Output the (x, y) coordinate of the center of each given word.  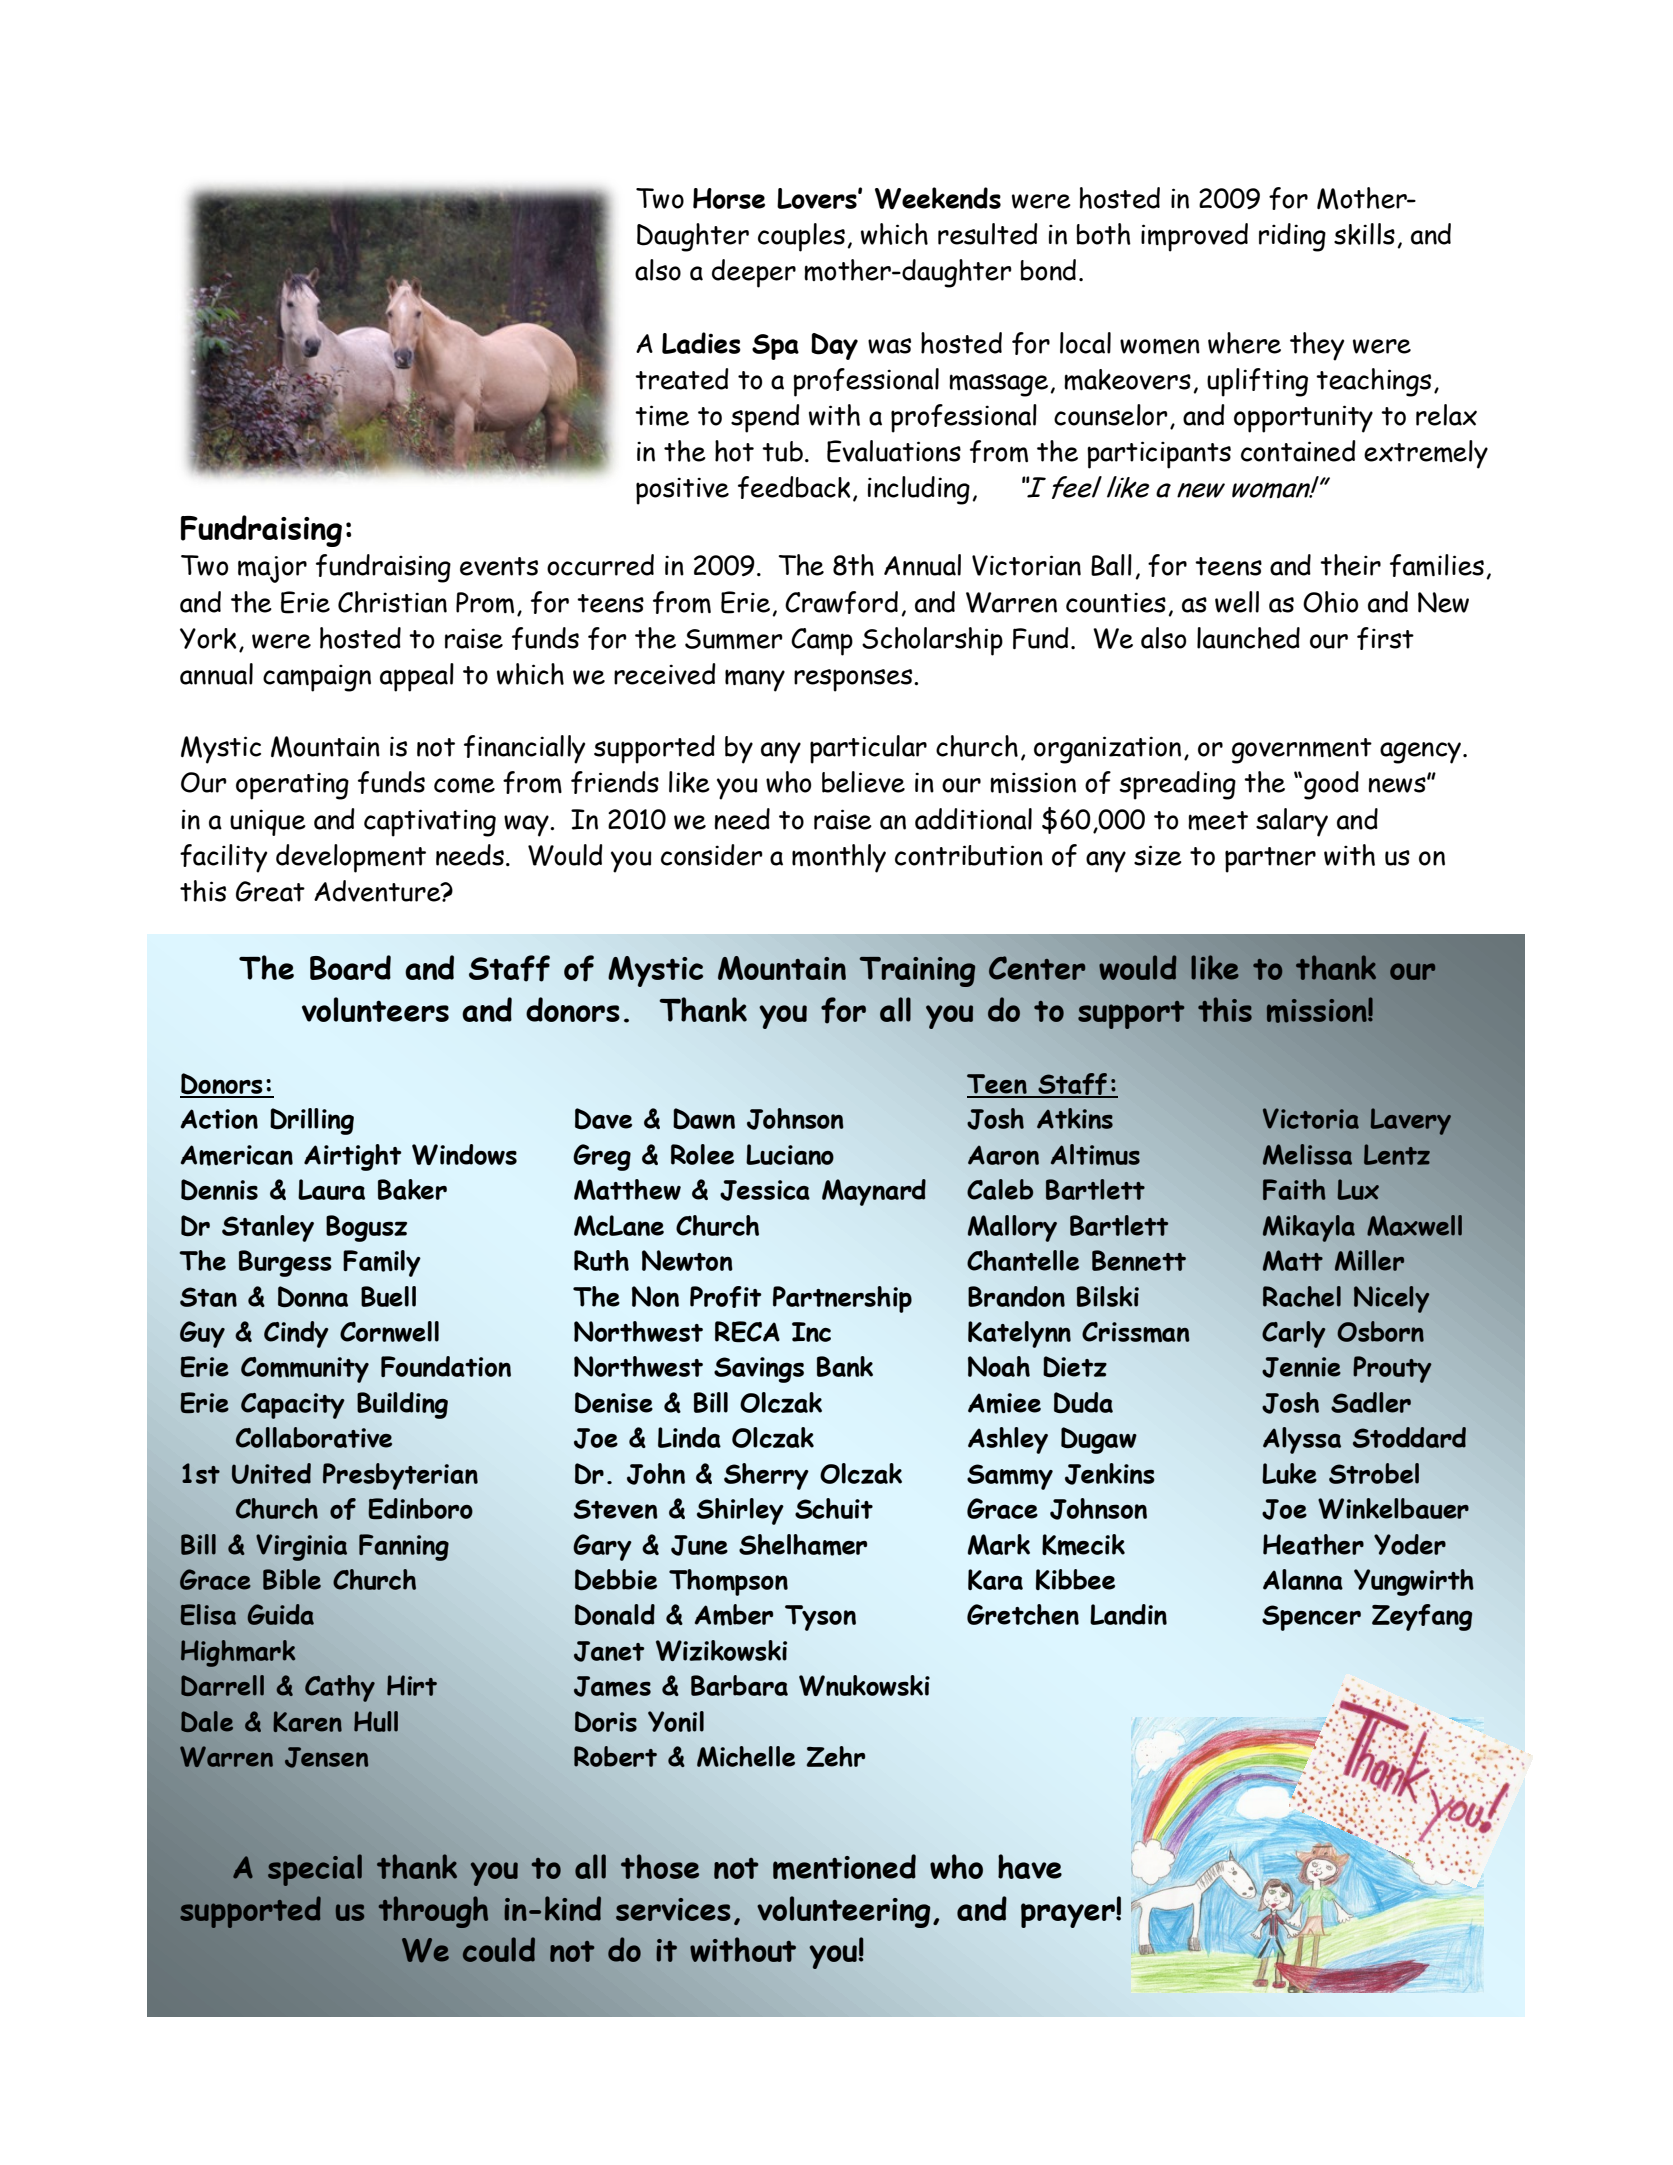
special (315, 1870)
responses (854, 680)
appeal (417, 677)
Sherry (766, 1476)
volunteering (843, 1912)
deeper (754, 273)
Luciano (790, 1154)
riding (1292, 237)
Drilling (312, 1121)
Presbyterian (400, 1476)
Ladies (701, 343)
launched (1248, 638)
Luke (1289, 1473)
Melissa (1307, 1154)
